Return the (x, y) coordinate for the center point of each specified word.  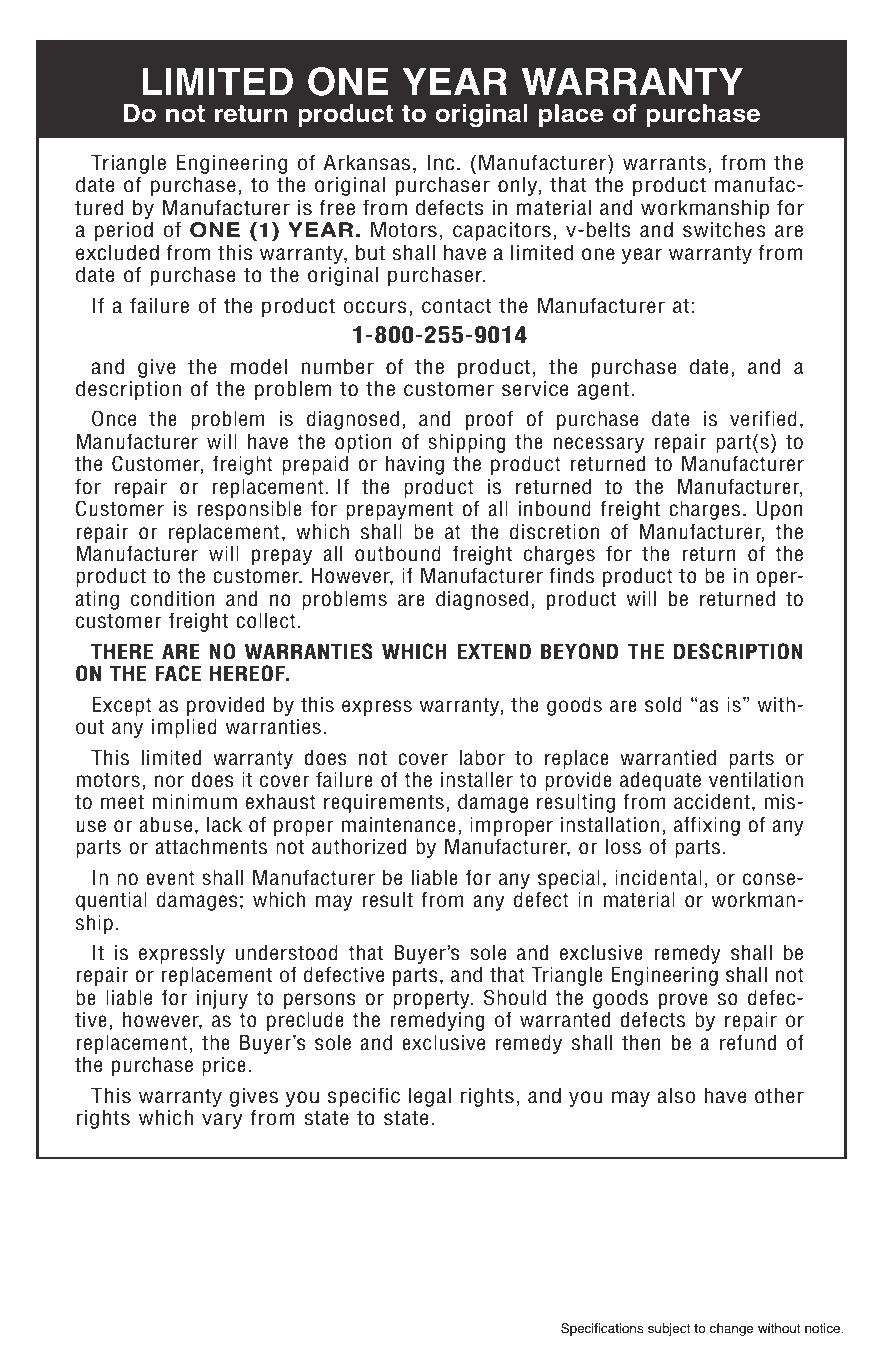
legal (430, 1097)
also (676, 1096)
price (224, 1066)
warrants (664, 163)
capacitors (502, 231)
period (124, 231)
